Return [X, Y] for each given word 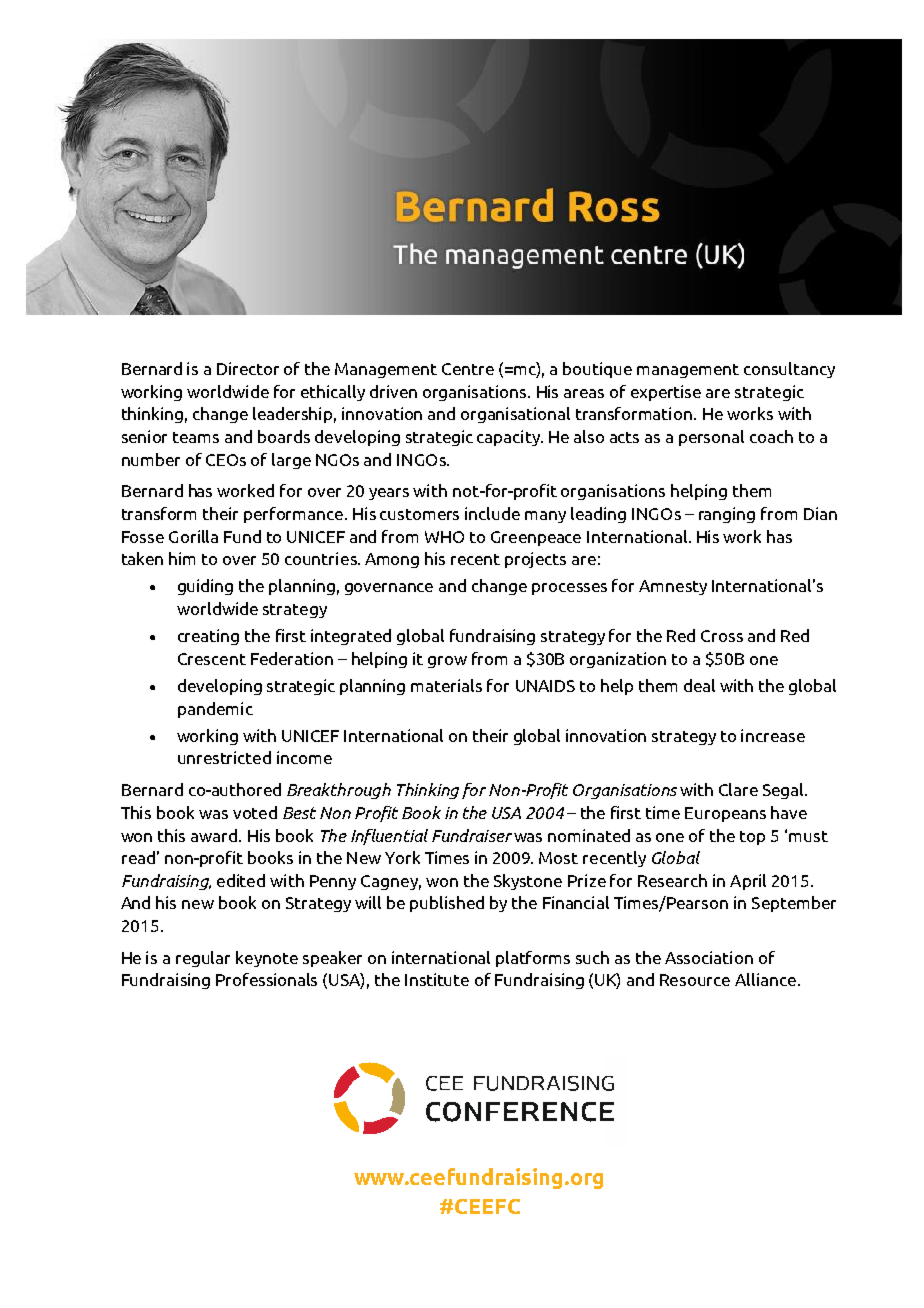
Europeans [725, 814]
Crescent [212, 659]
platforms [533, 959]
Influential [389, 837]
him [182, 558]
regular [203, 959]
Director [248, 368]
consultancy [789, 370]
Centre [468, 369]
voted [255, 812]
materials [446, 685]
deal [699, 685]
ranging [727, 515]
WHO [444, 537]
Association [709, 957]
